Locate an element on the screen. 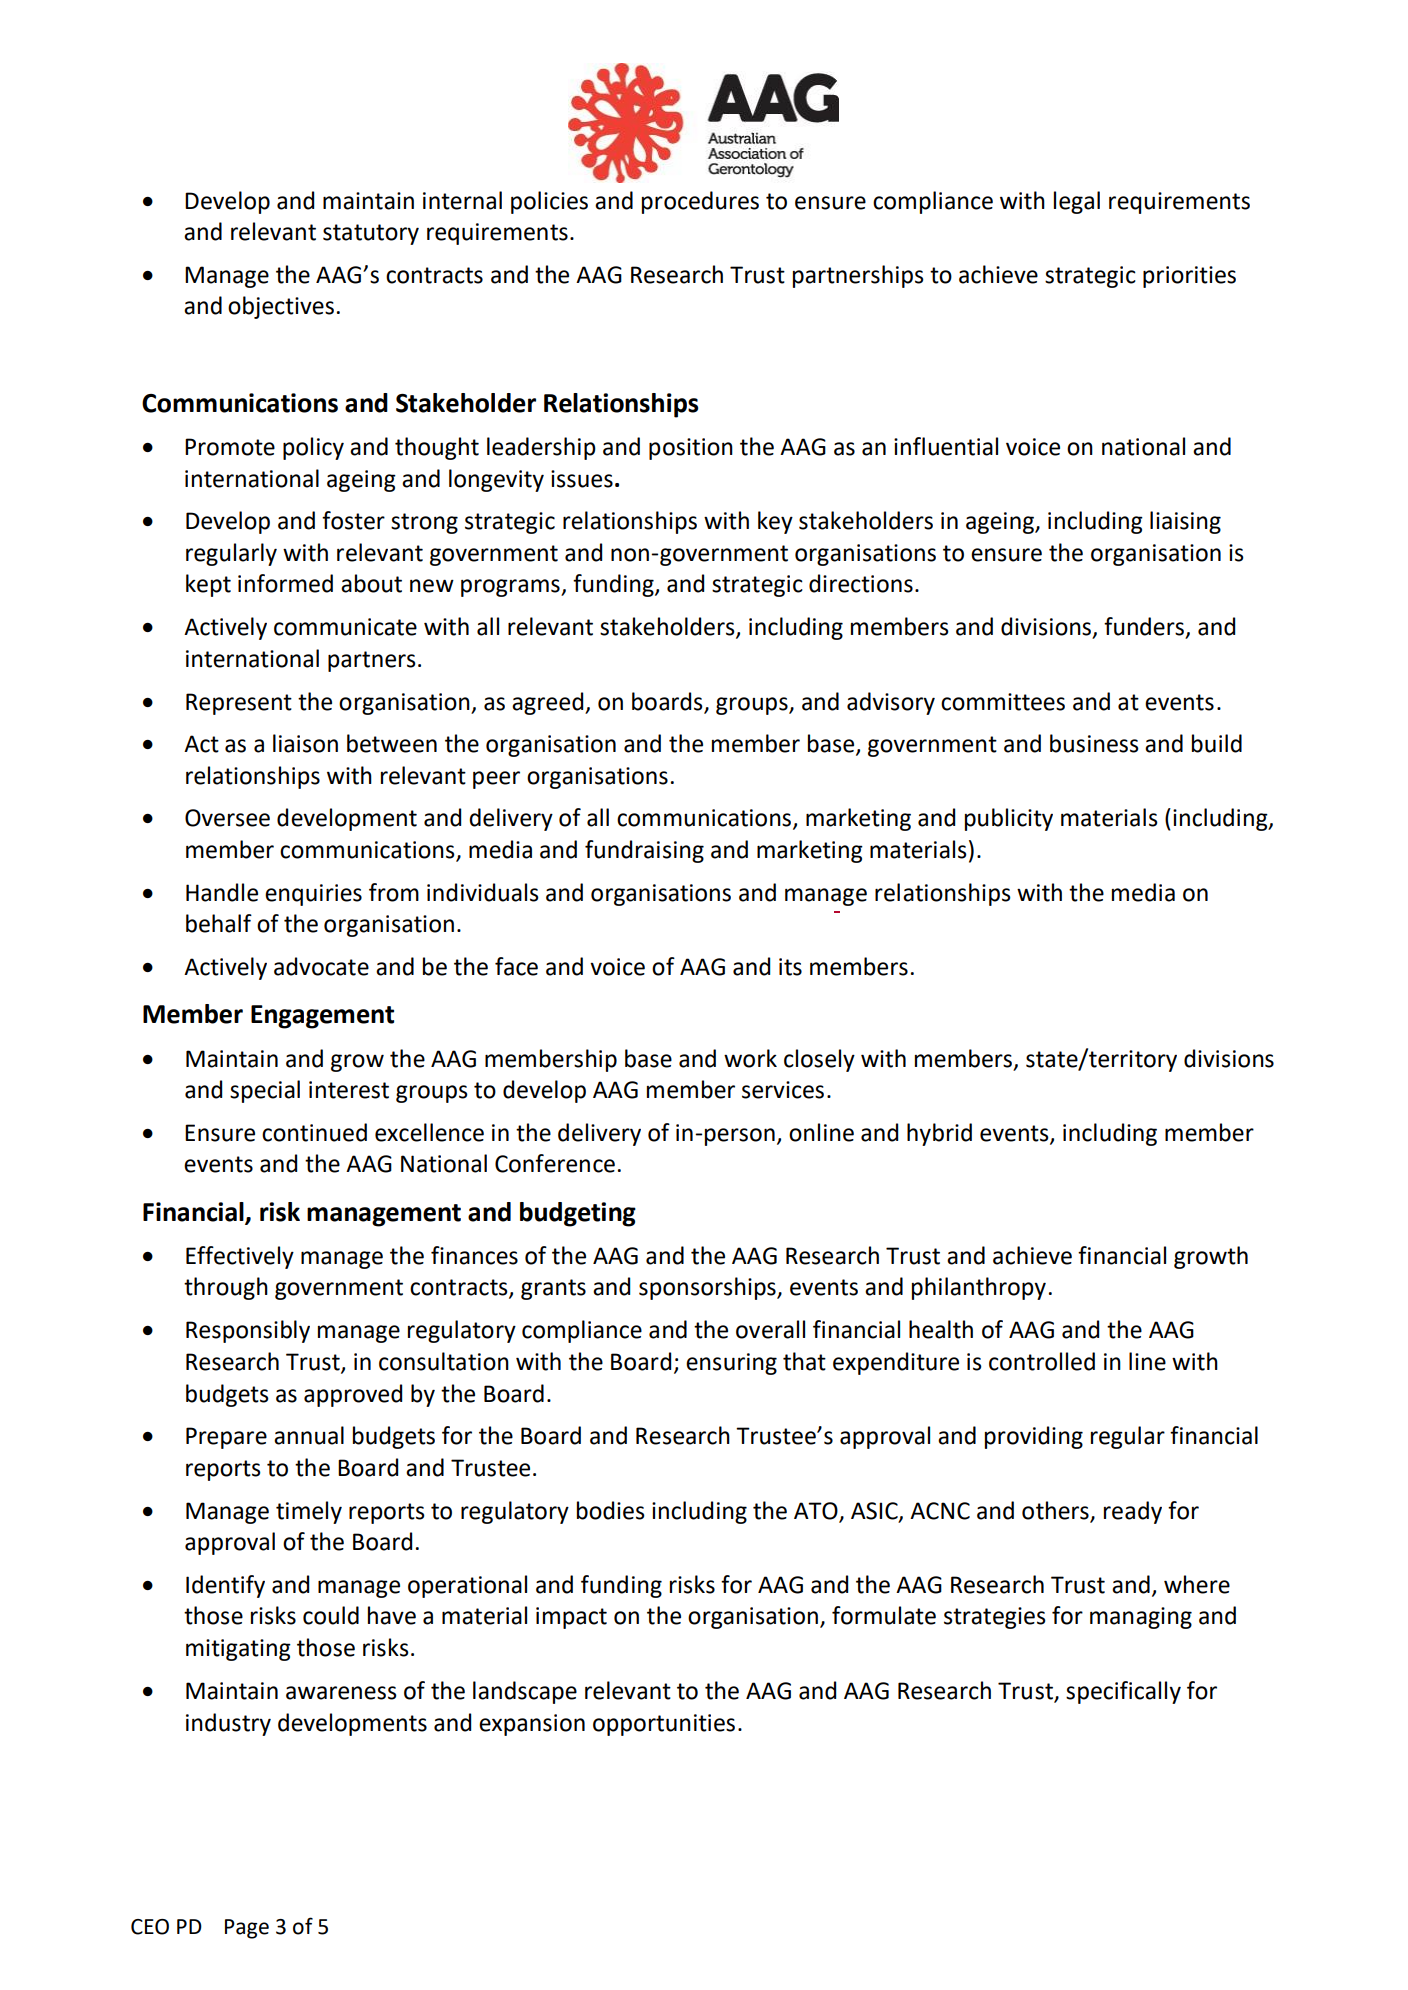  Page is located at coordinates (247, 1929).
